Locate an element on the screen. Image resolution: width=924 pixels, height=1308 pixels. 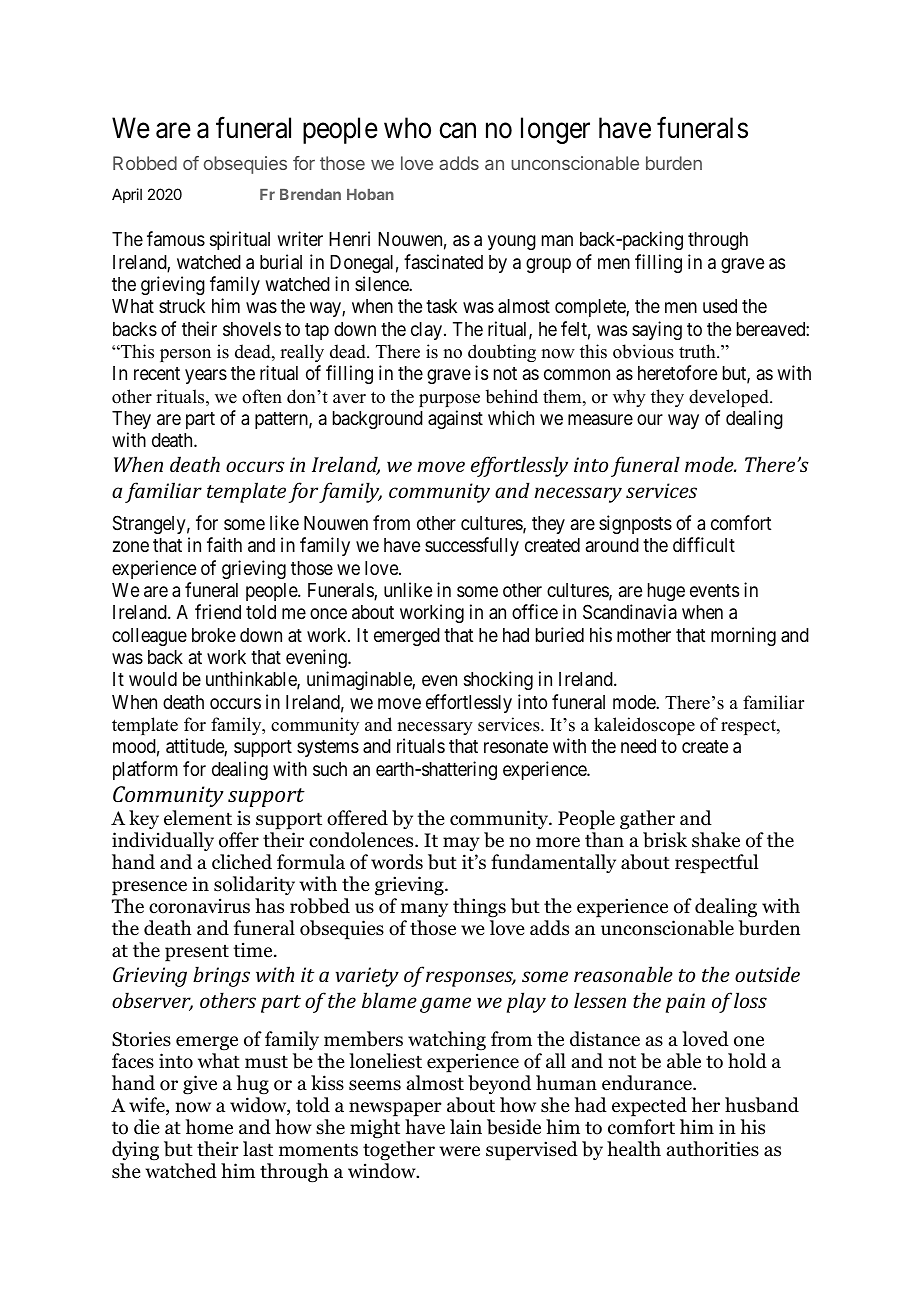
were is located at coordinates (459, 1151).
